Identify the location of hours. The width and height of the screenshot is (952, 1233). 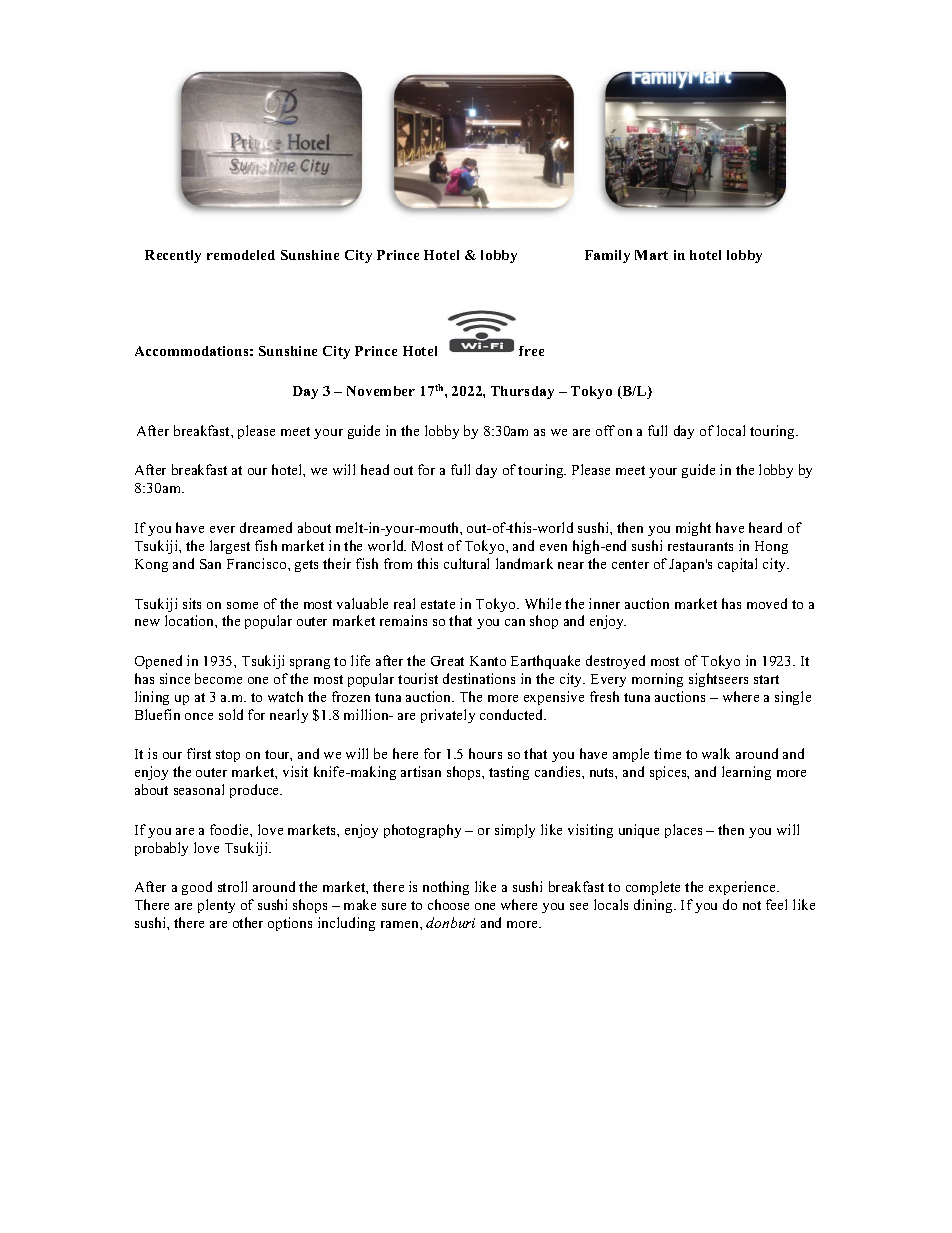
(485, 753).
